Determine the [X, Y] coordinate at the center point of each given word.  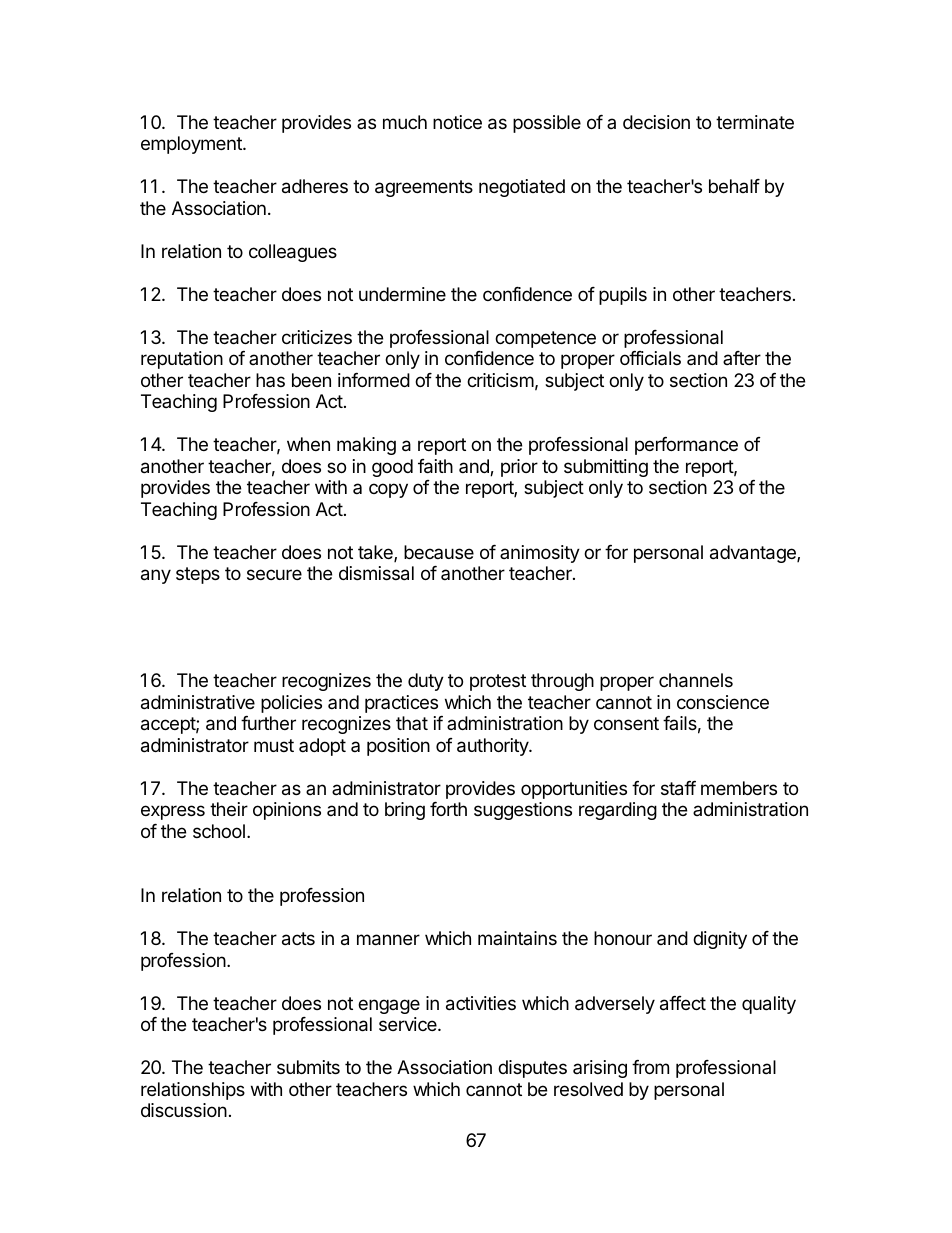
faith [435, 466]
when [308, 444]
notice [457, 122]
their [229, 809]
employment [192, 145]
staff [678, 788]
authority [493, 747]
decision [656, 122]
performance [686, 446]
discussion [184, 1110]
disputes [532, 1069]
